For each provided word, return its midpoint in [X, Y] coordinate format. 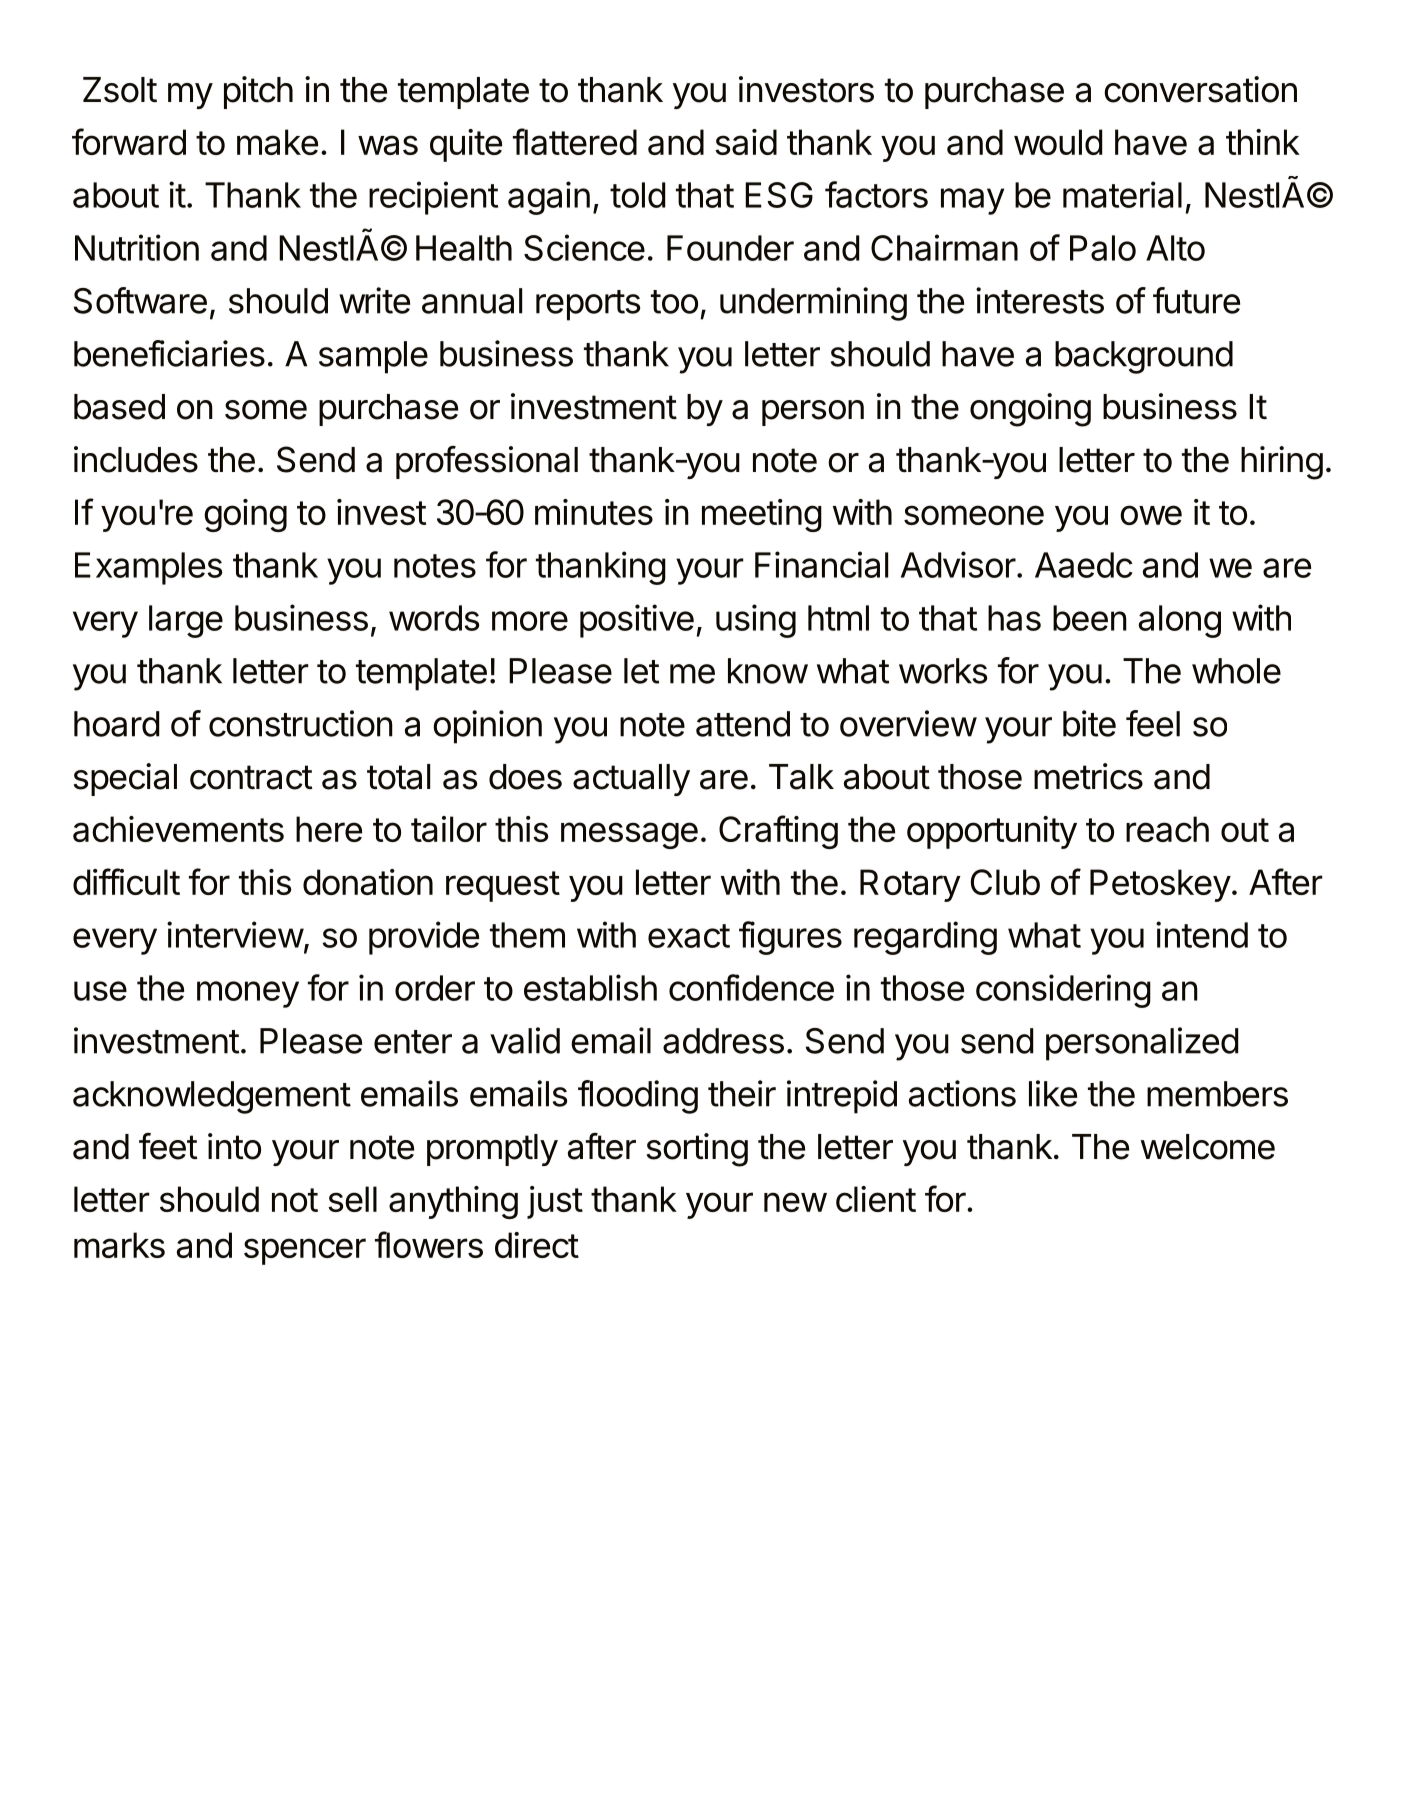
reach [1167, 829]
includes [136, 459]
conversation [1200, 89]
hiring [1282, 463]
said [746, 142]
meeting [762, 515]
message [629, 835]
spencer [305, 1251]
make [277, 142]
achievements [178, 829]
